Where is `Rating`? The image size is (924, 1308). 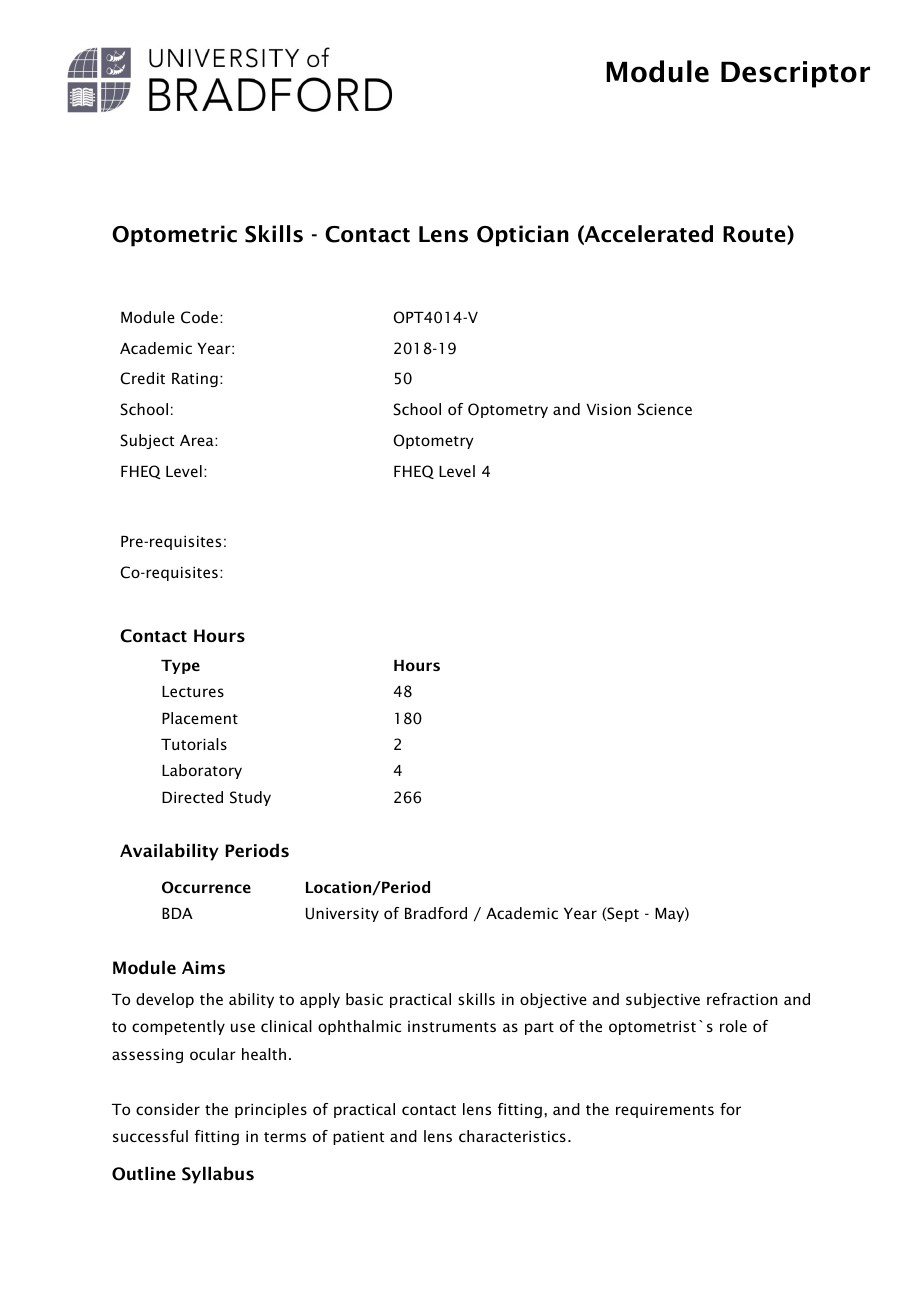
Rating is located at coordinates (195, 380).
